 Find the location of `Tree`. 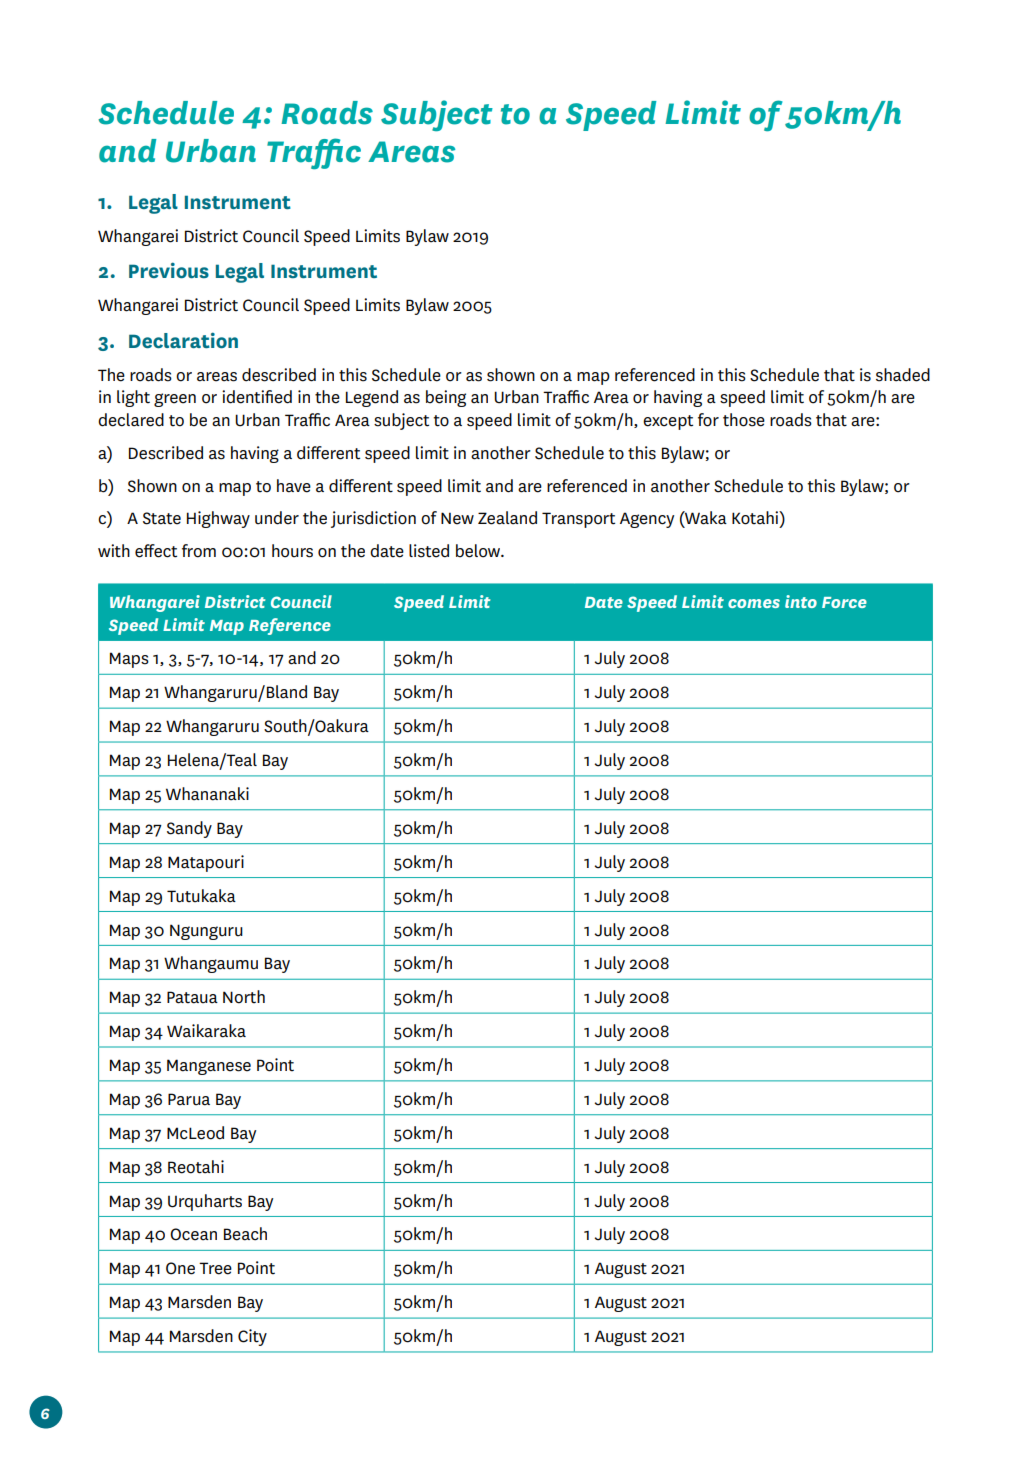

Tree is located at coordinates (215, 1268).
